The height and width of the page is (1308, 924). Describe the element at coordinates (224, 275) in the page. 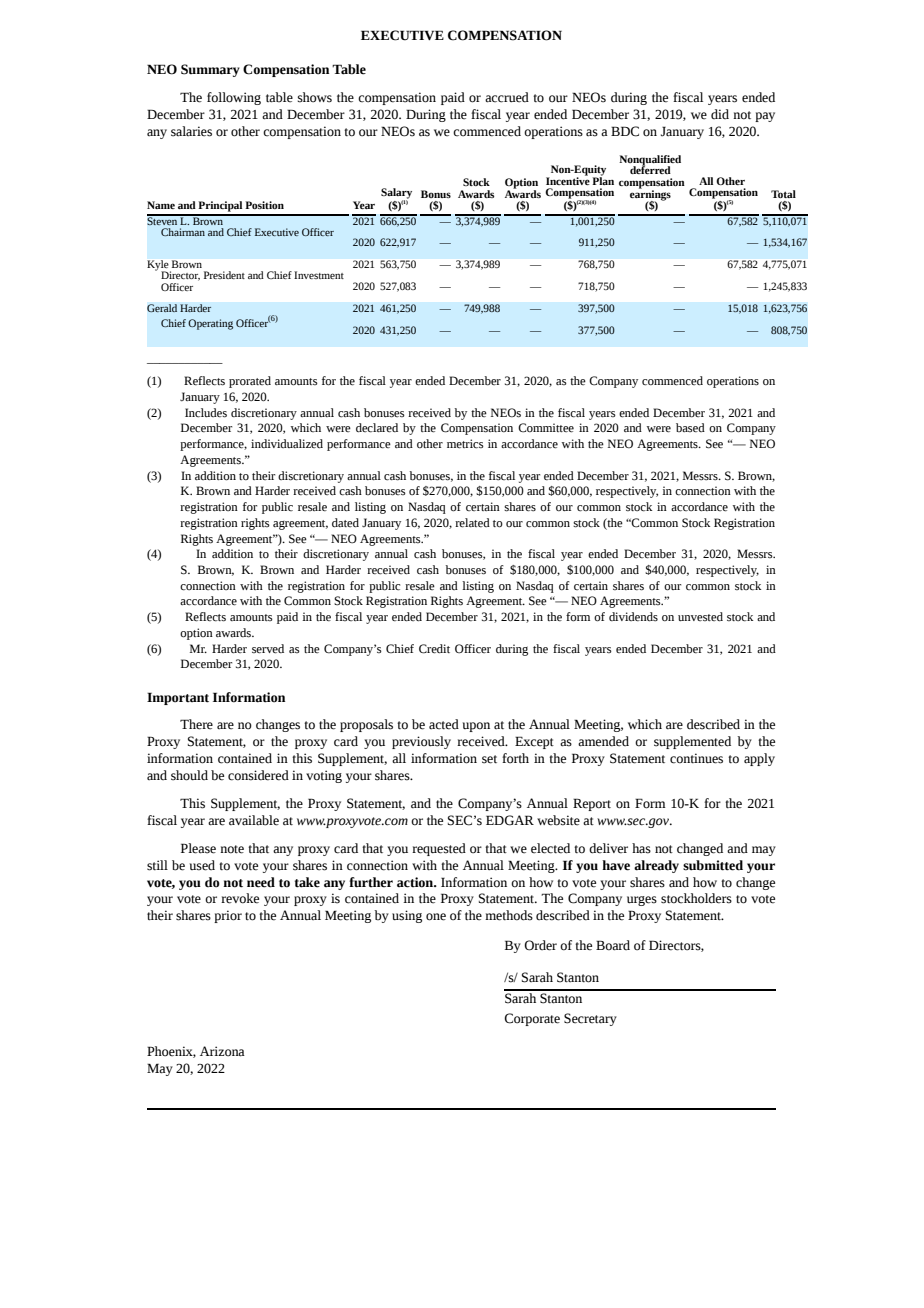

I see `President` at that location.
